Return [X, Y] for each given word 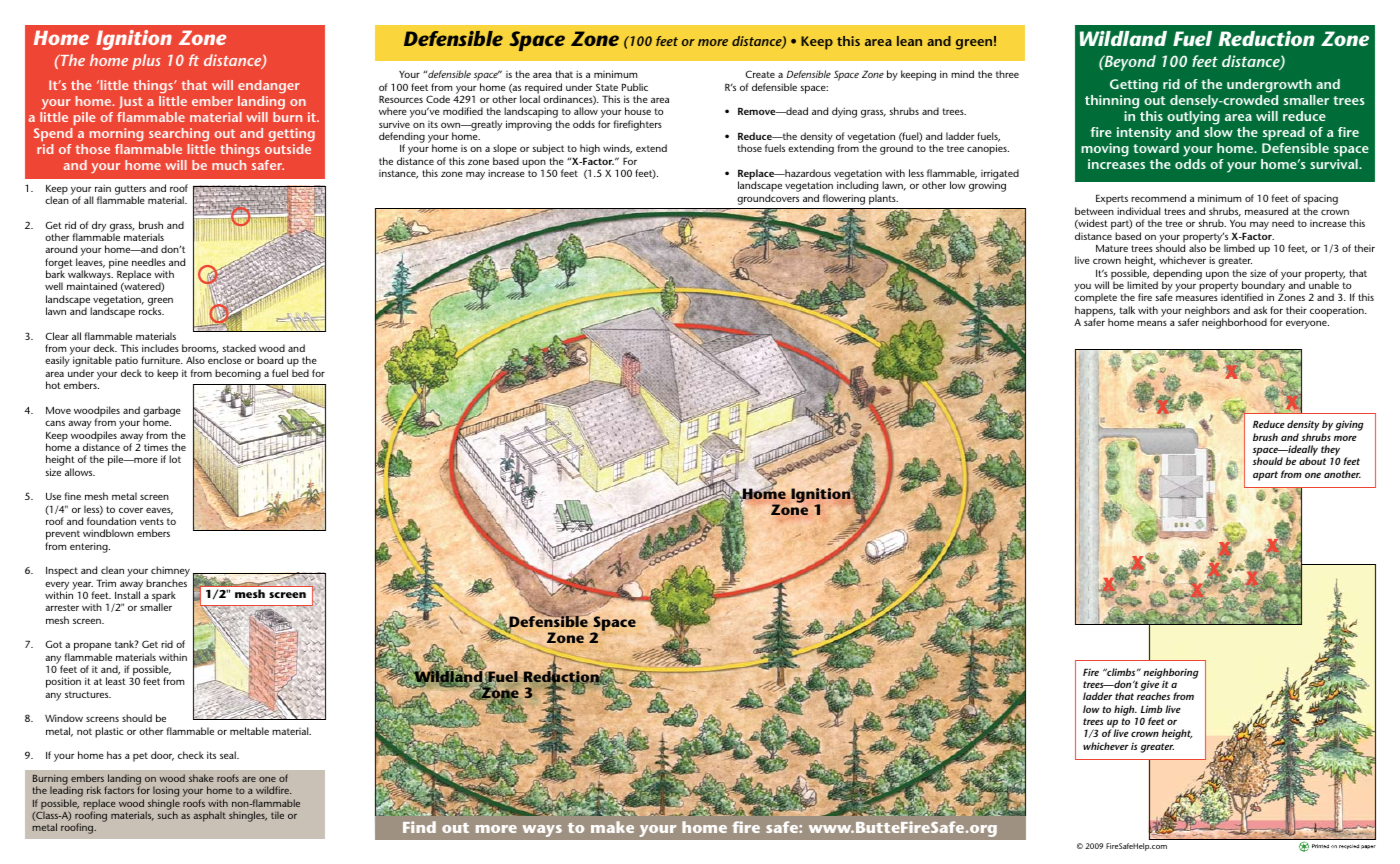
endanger [269, 86]
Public [635, 87]
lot [175, 459]
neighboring [1171, 674]
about [1312, 461]
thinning [1112, 102]
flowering [844, 199]
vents [152, 521]
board [270, 360]
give [1150, 685]
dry [100, 227]
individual [1138, 211]
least [116, 681]
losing [165, 793]
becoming [238, 374]
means [1152, 323]
